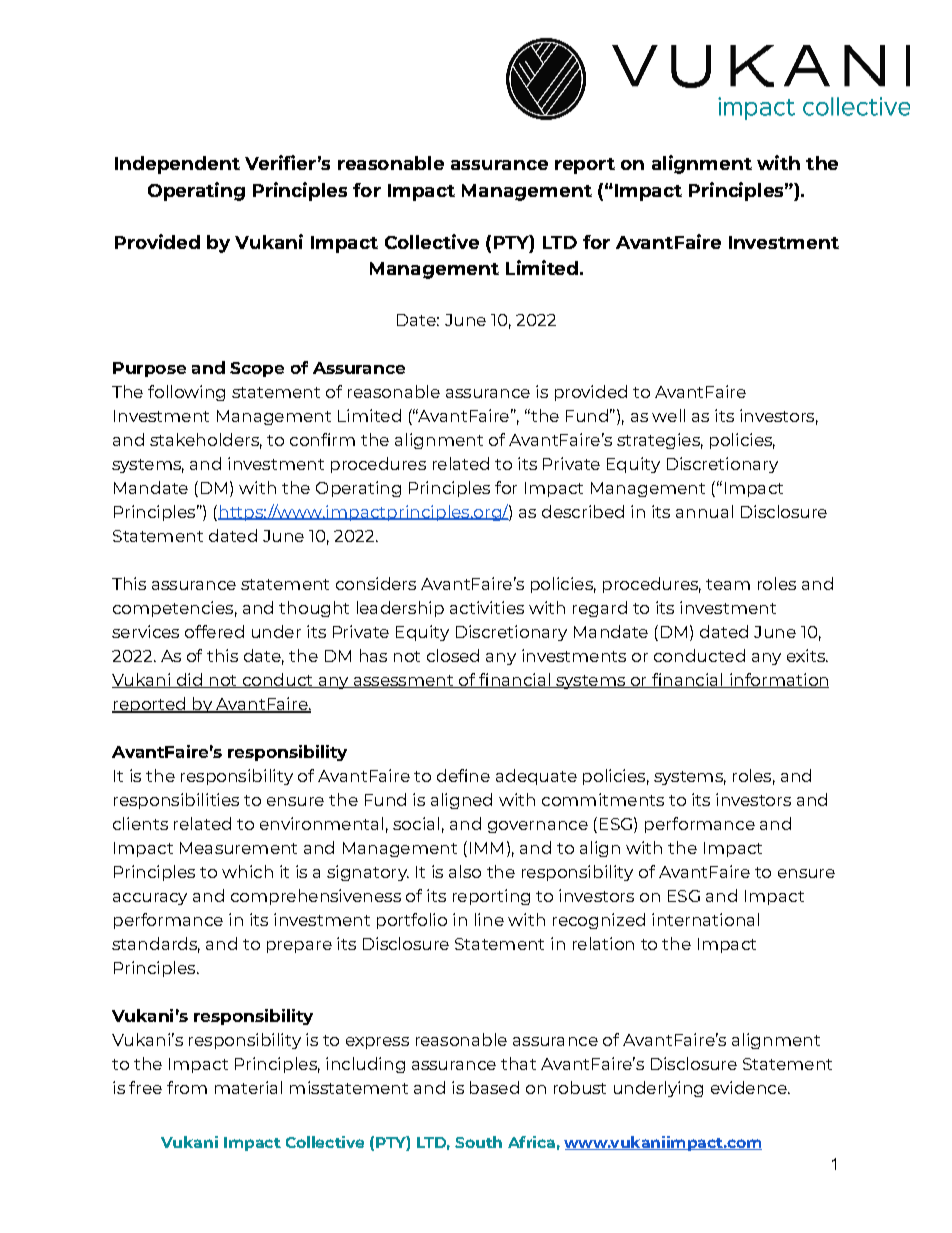 The width and height of the screenshot is (952, 1233). I want to click on responsibilities, so click(176, 801).
